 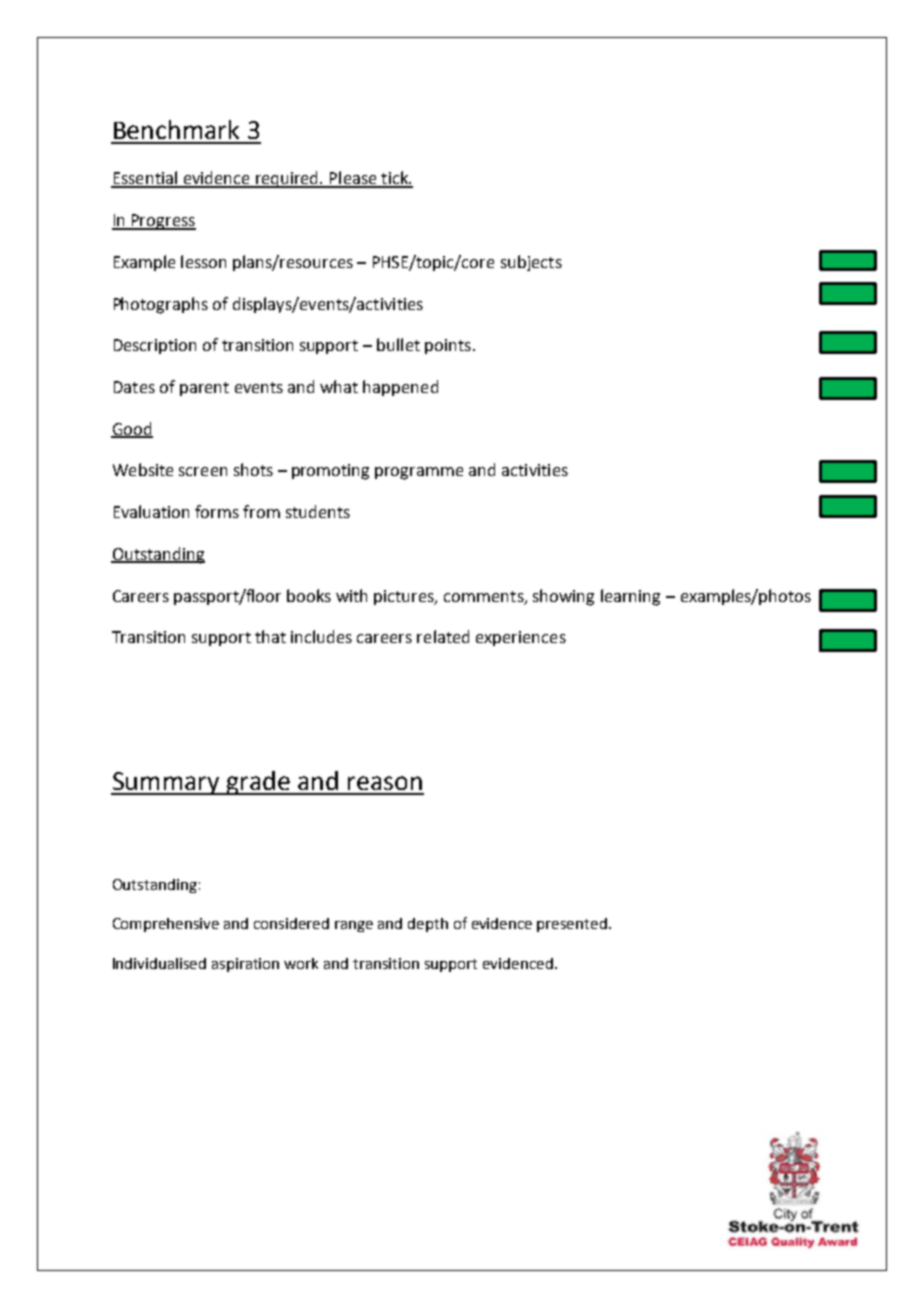 I want to click on Comprehensive, so click(x=166, y=925).
